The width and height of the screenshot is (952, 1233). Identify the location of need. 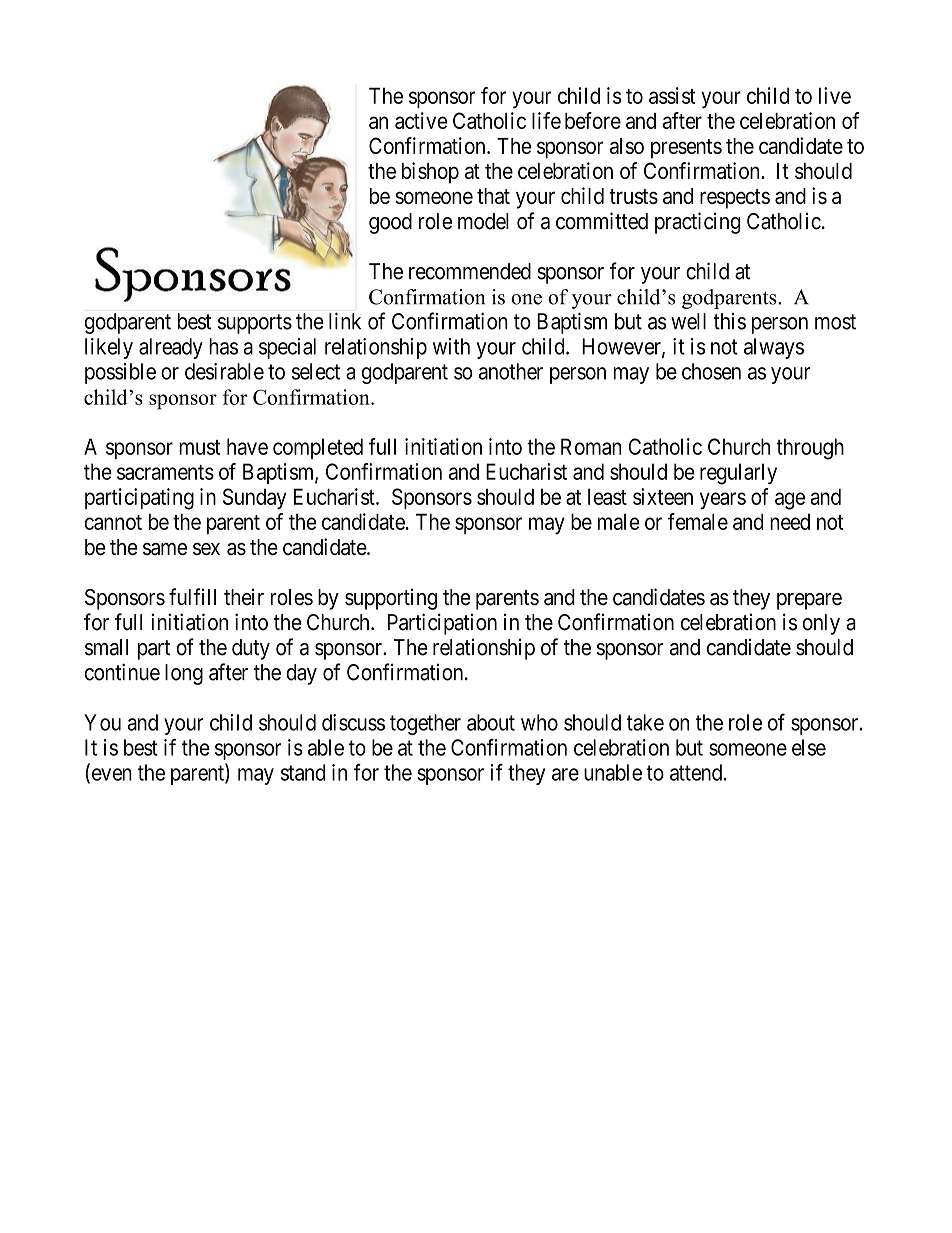
(790, 521).
